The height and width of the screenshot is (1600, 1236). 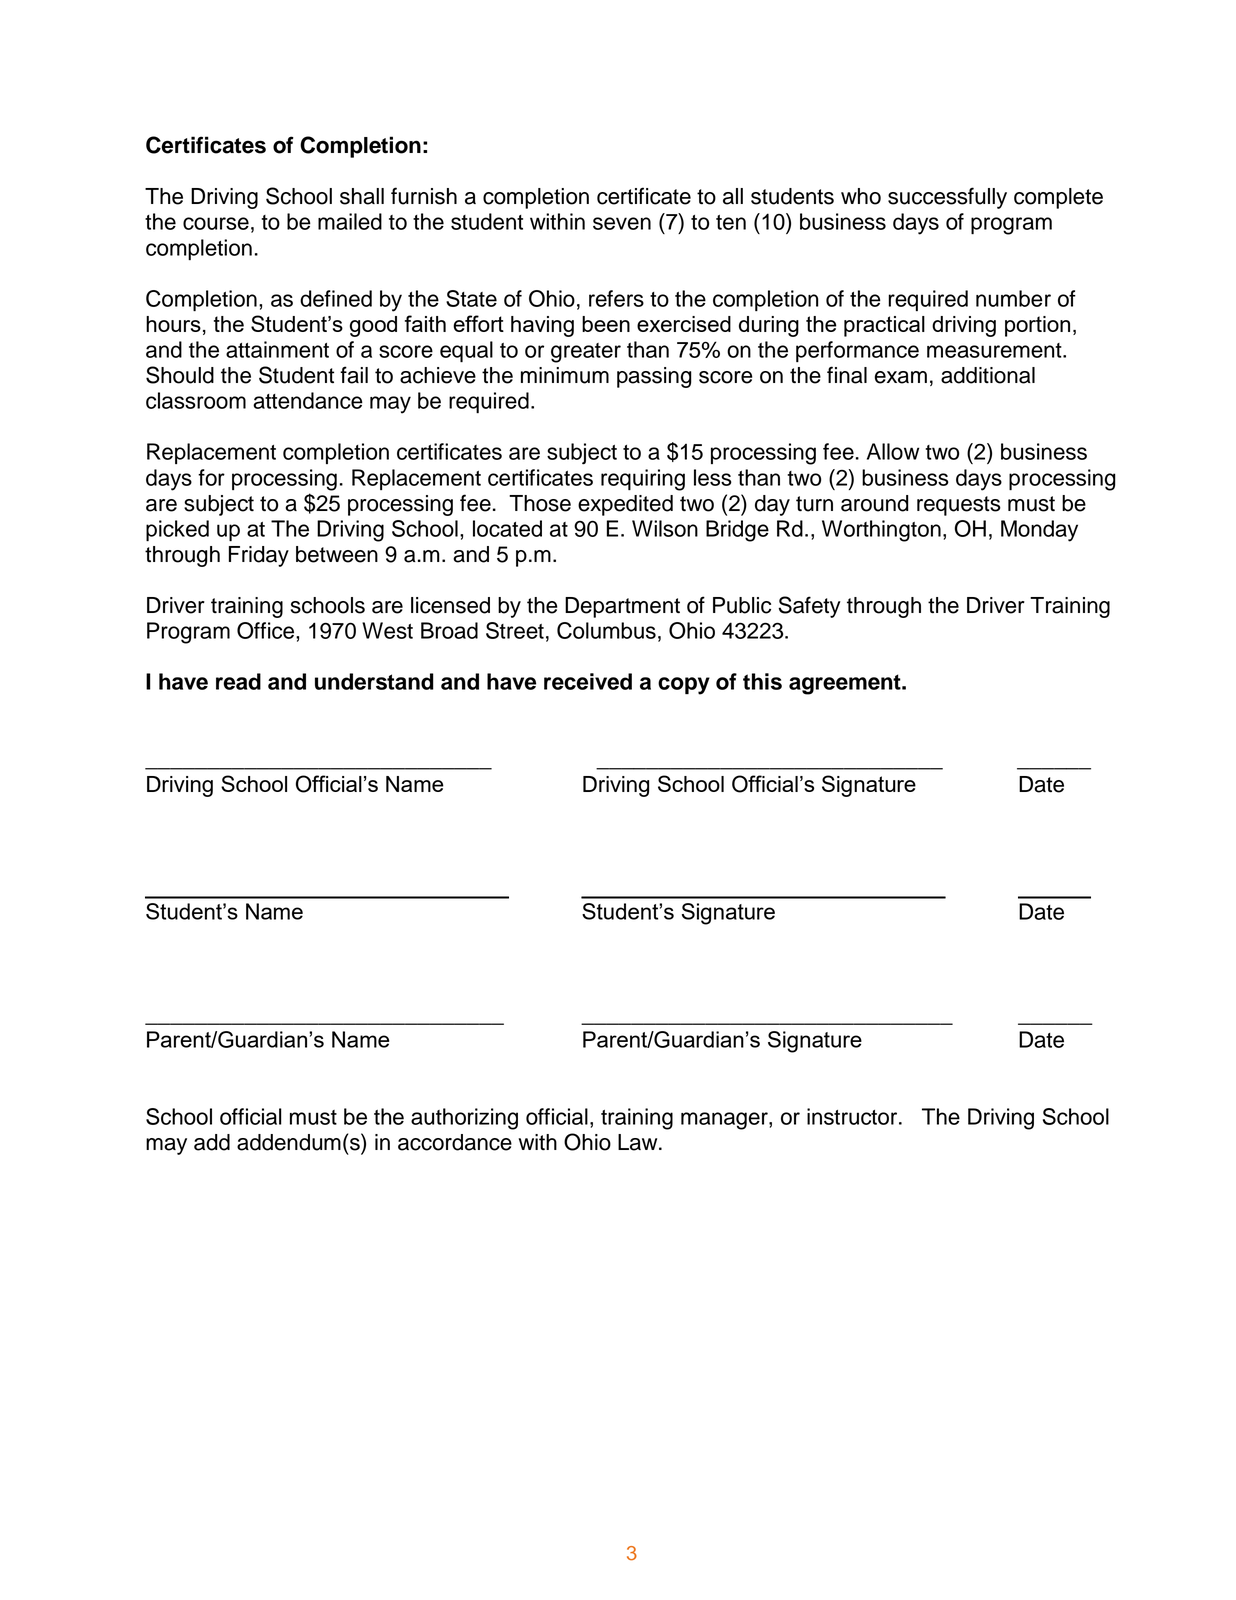 I want to click on Friday, so click(x=259, y=556).
